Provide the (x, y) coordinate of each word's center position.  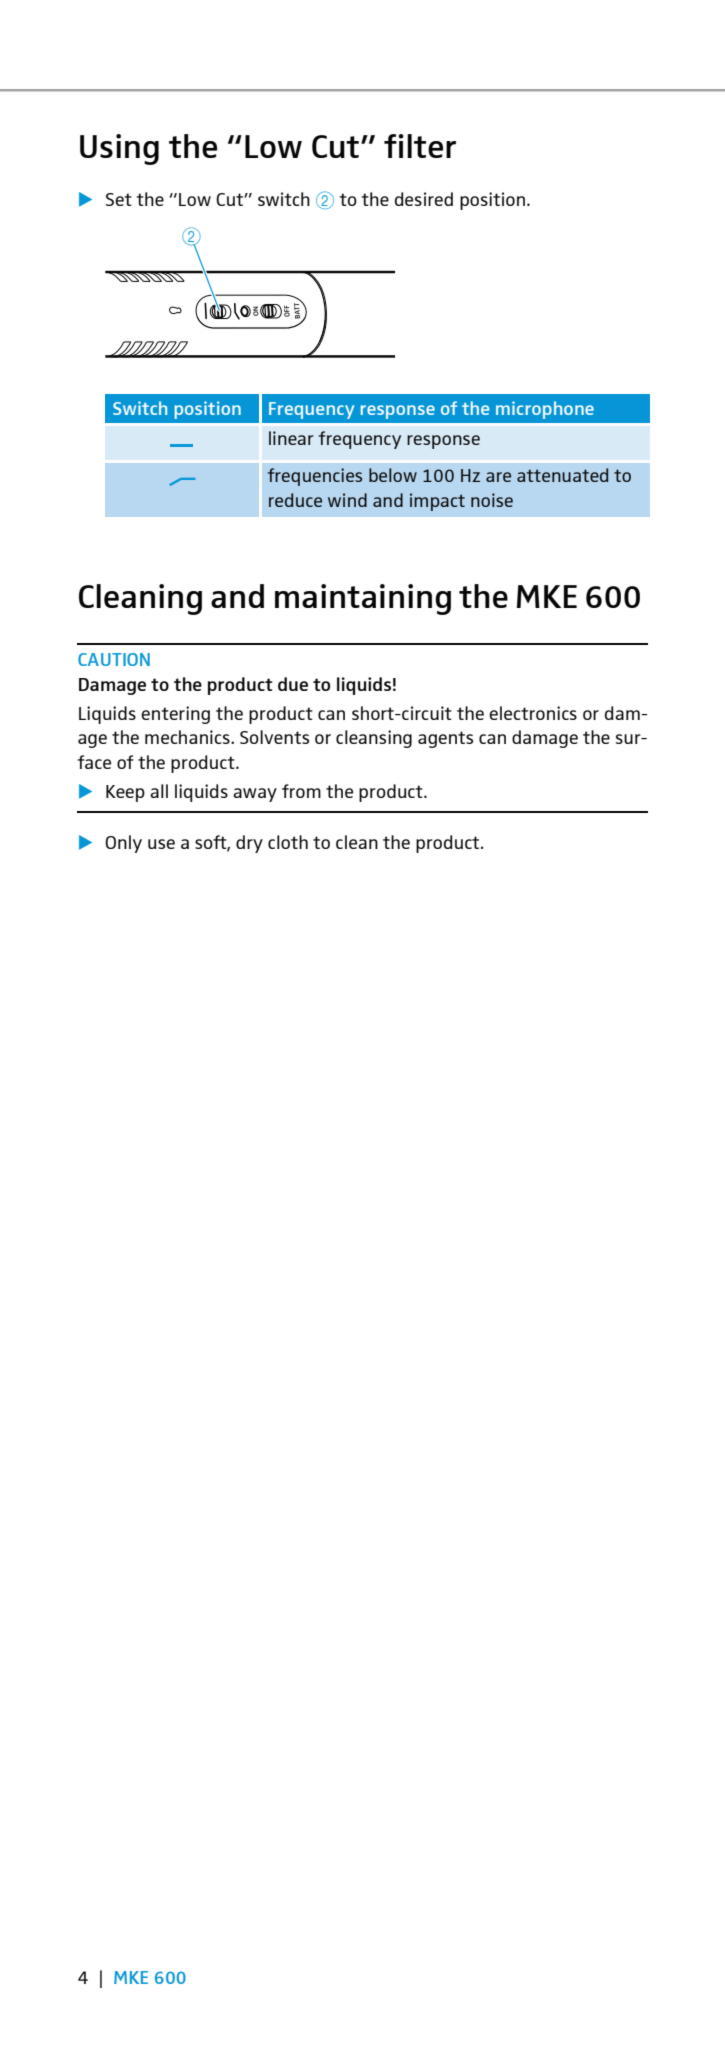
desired (424, 199)
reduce (295, 500)
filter (420, 146)
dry (249, 844)
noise (492, 500)
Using (119, 149)
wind (347, 500)
